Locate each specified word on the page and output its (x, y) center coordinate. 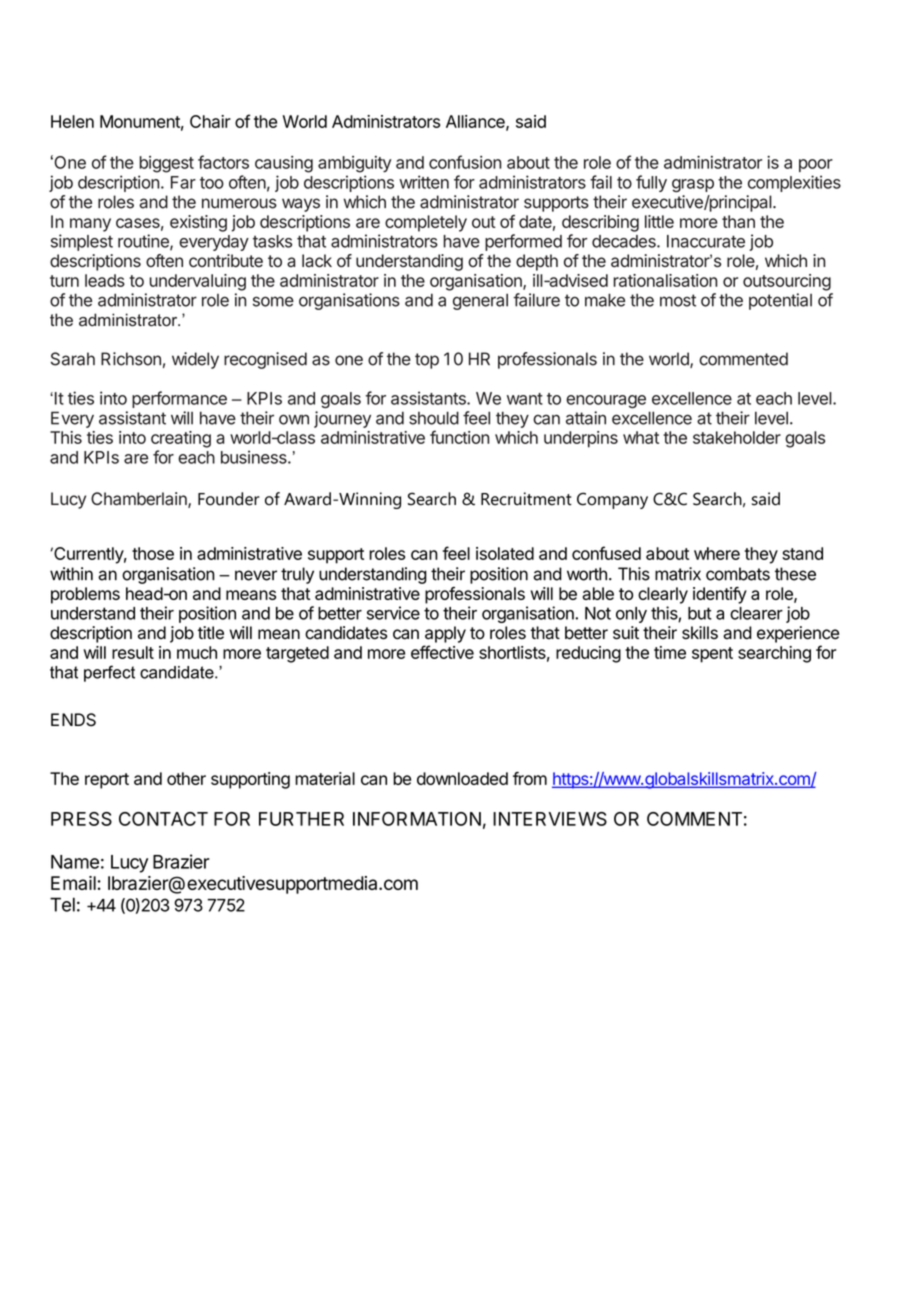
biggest (166, 164)
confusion (465, 162)
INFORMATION (417, 819)
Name (75, 862)
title (211, 633)
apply (445, 634)
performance (179, 399)
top (427, 361)
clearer (756, 613)
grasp (693, 185)
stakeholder (737, 437)
